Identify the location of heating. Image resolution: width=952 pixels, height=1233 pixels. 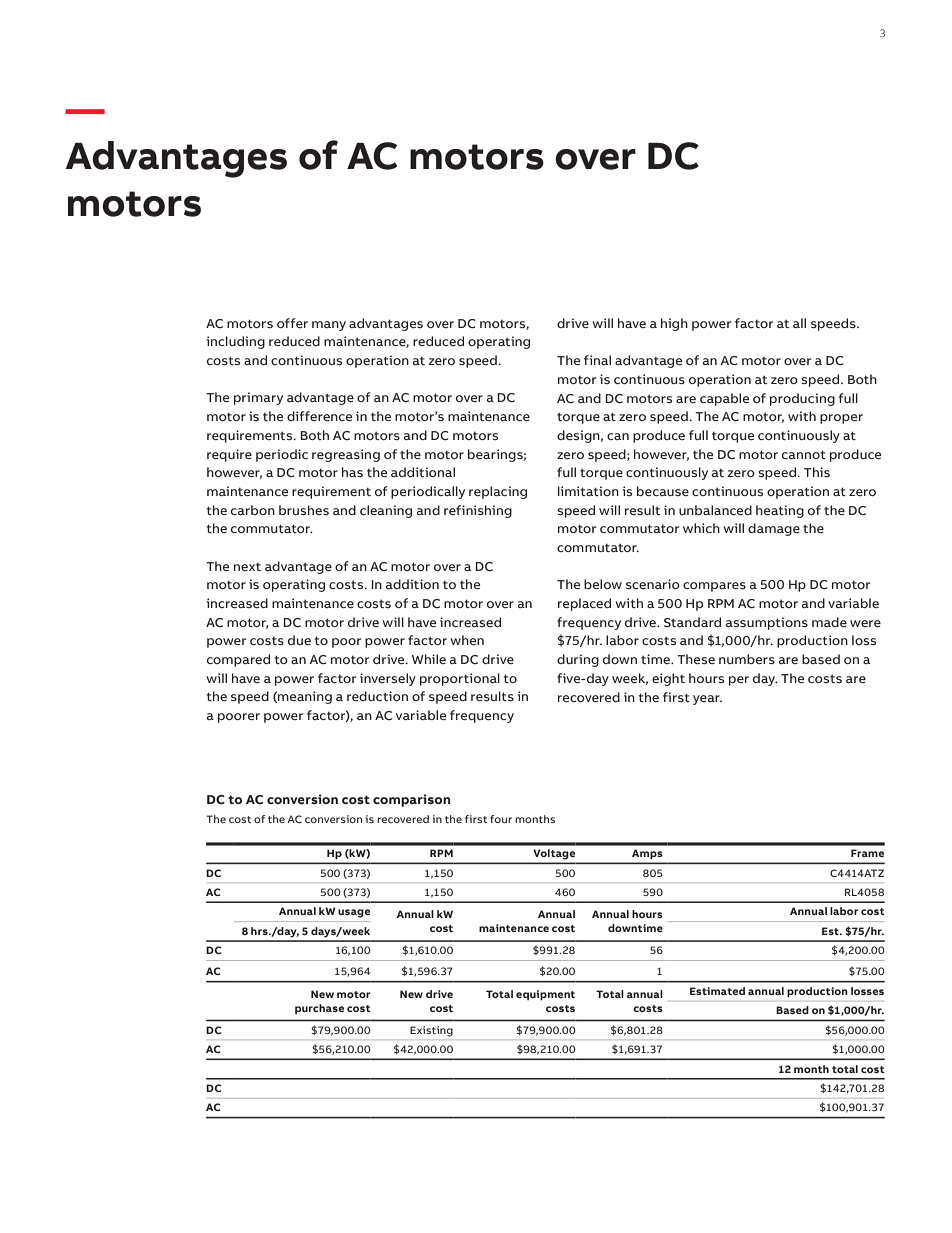
(780, 511).
